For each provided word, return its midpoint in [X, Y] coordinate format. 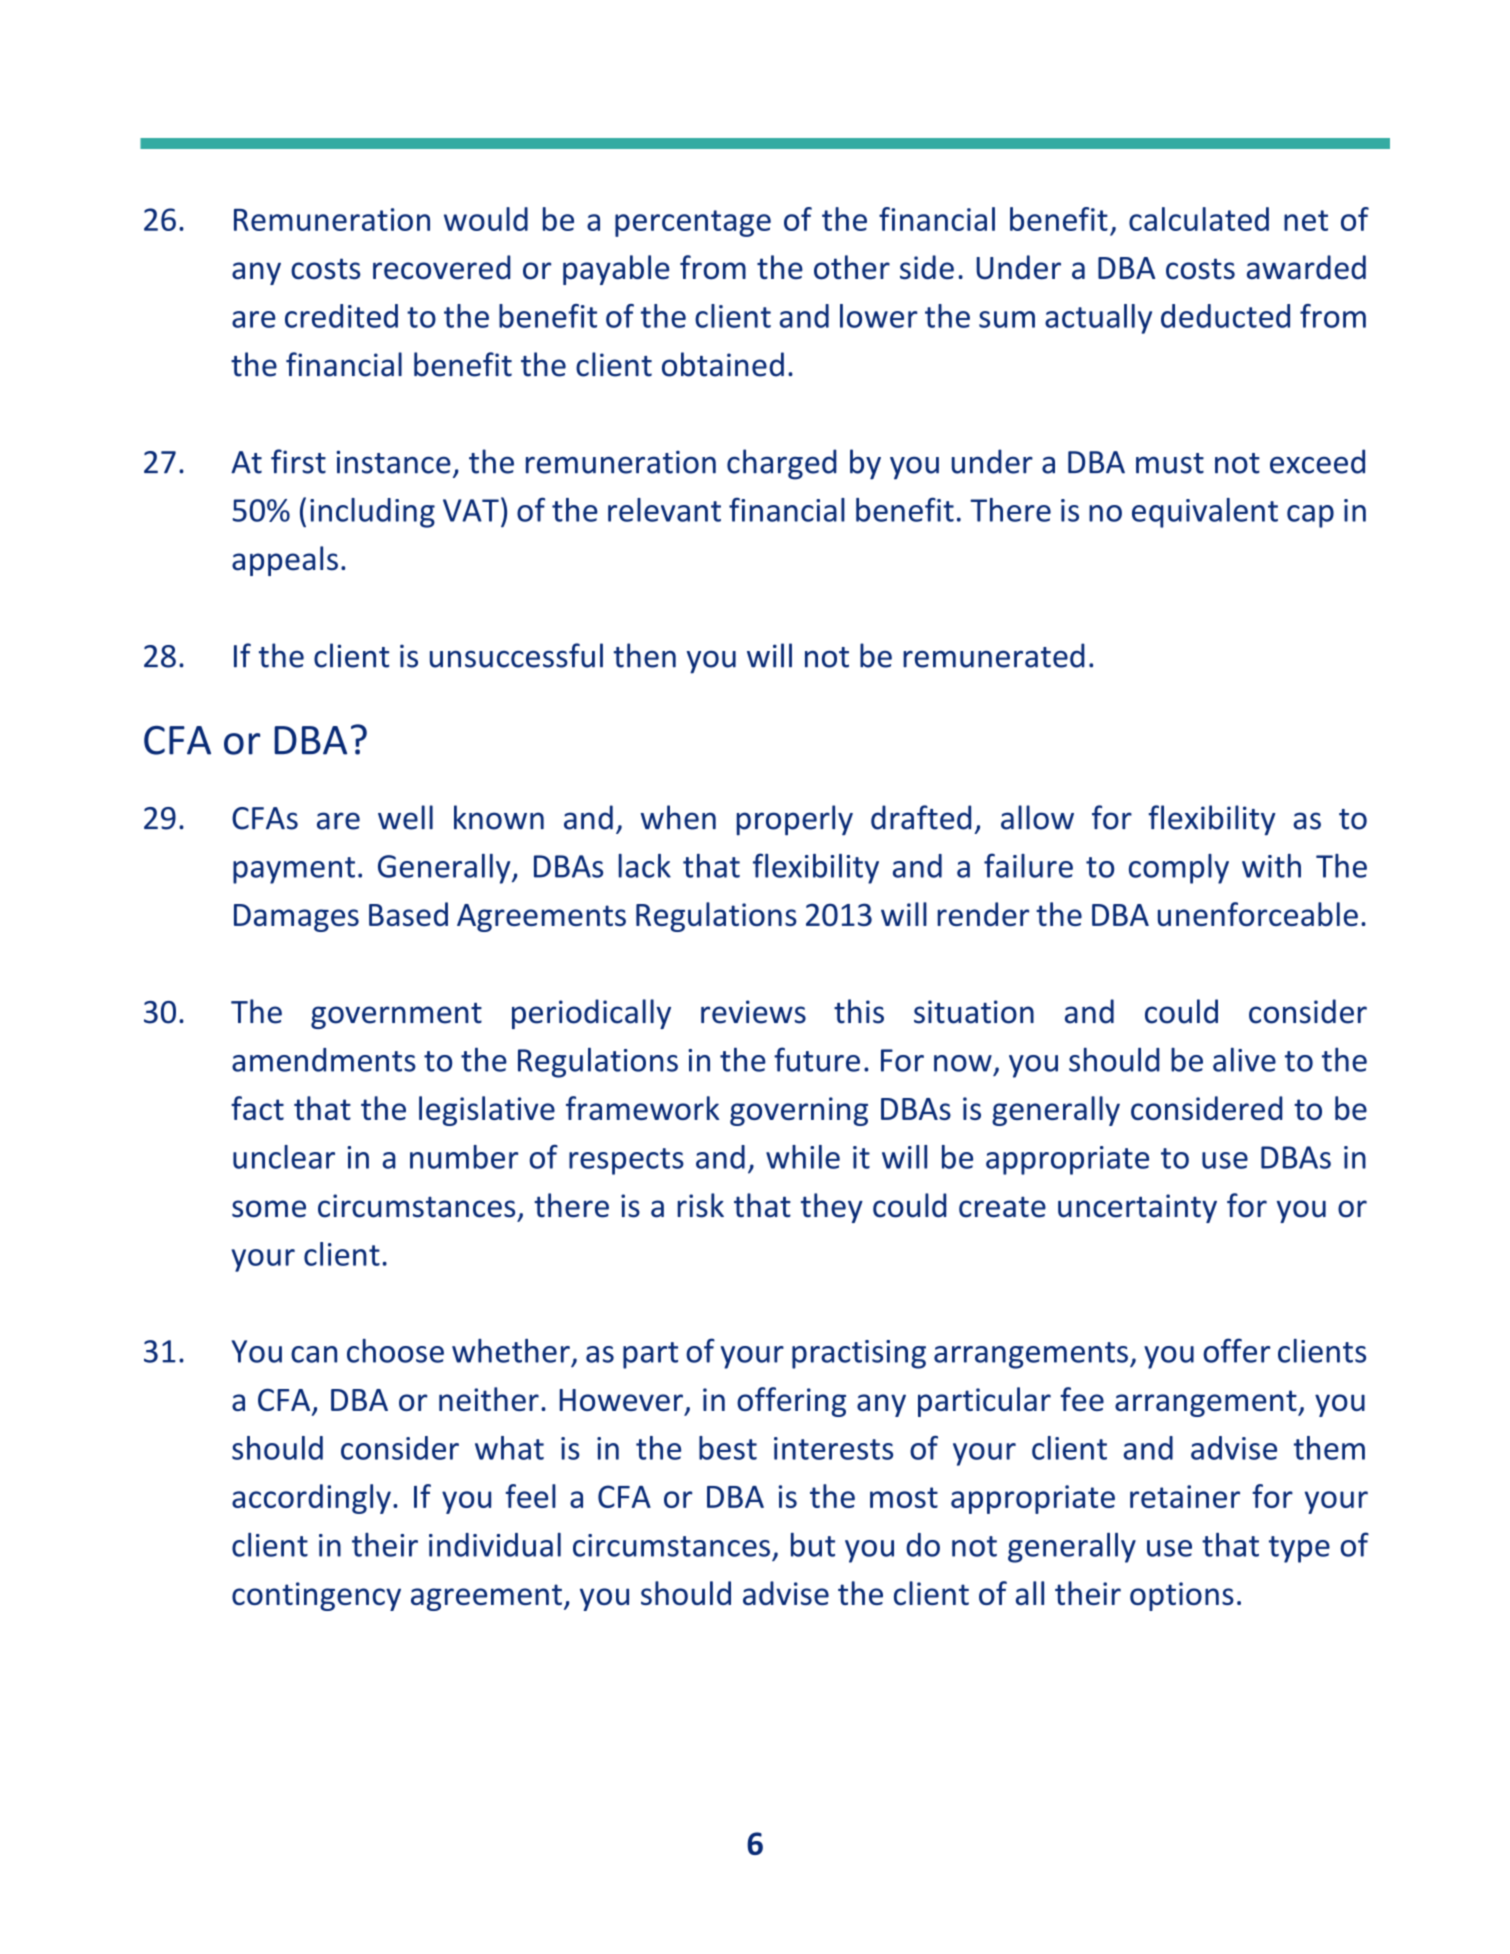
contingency [316, 1596]
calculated [1199, 219]
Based [408, 914]
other [852, 267]
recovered [442, 267]
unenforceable [1258, 914]
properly [795, 820]
